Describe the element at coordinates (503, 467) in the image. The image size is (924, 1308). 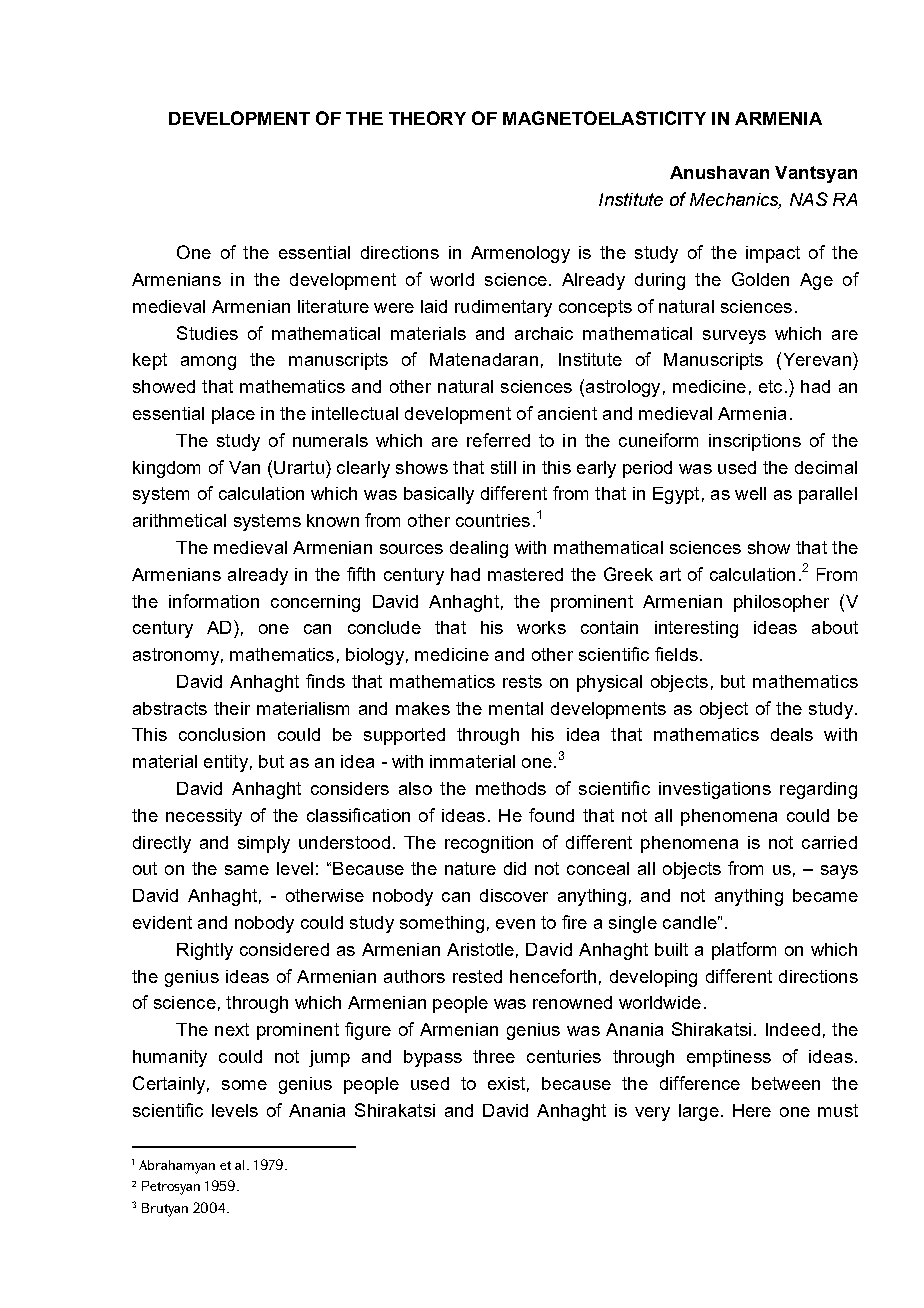
I see `still` at that location.
